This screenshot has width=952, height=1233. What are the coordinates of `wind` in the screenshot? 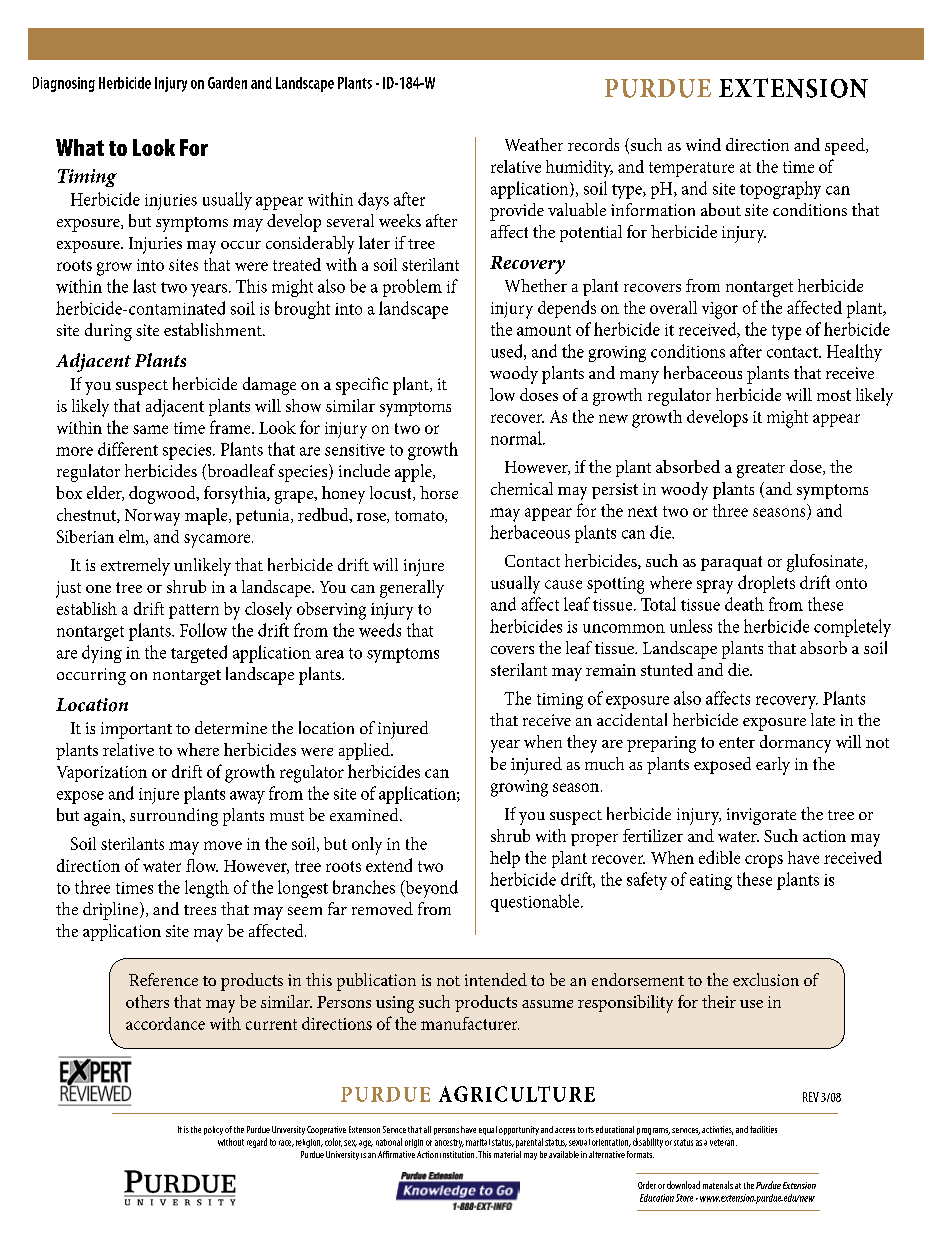 It's located at (703, 144).
